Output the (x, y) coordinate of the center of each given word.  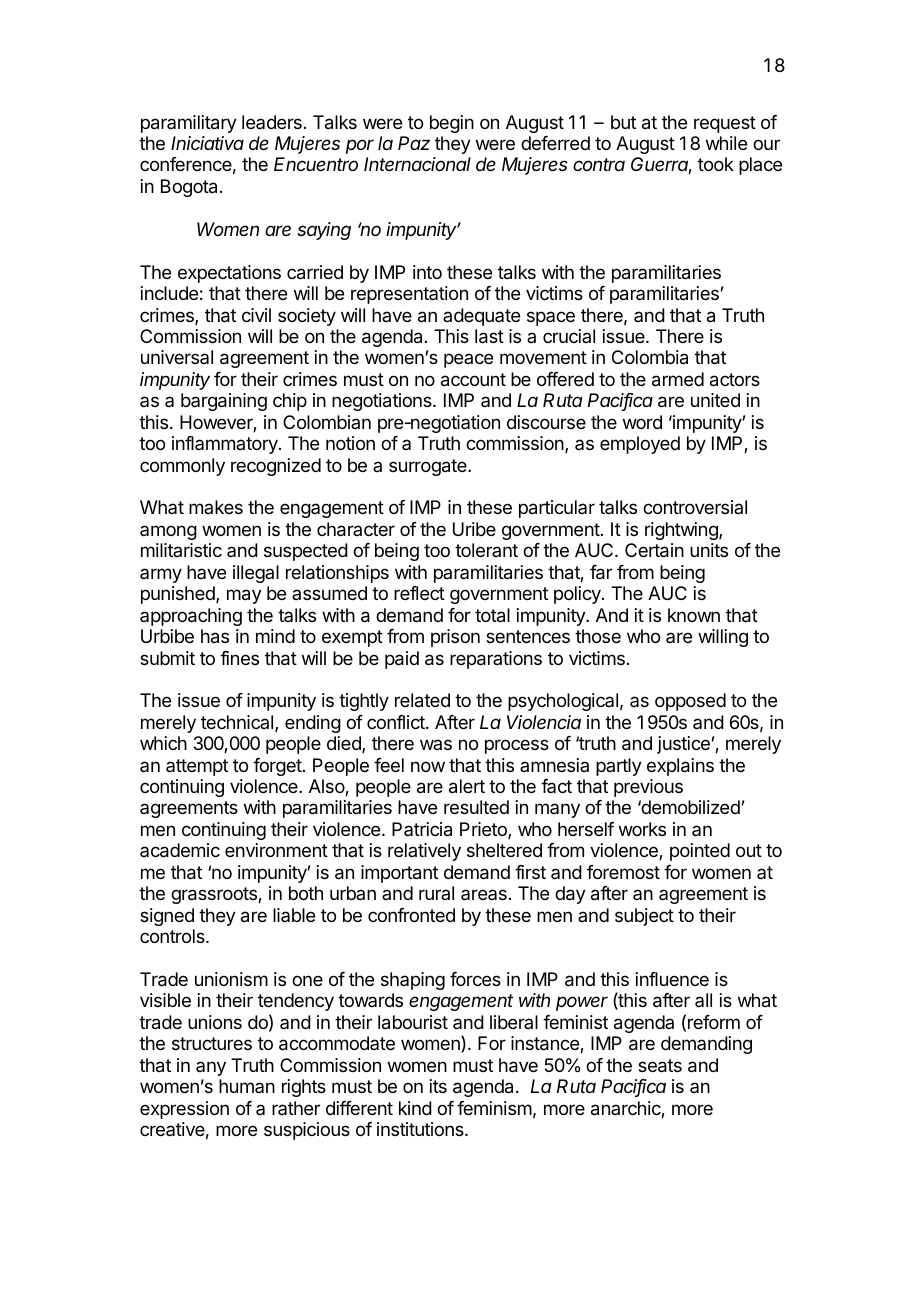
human (247, 1086)
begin (452, 124)
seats (660, 1066)
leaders (272, 122)
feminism (494, 1108)
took (716, 164)
